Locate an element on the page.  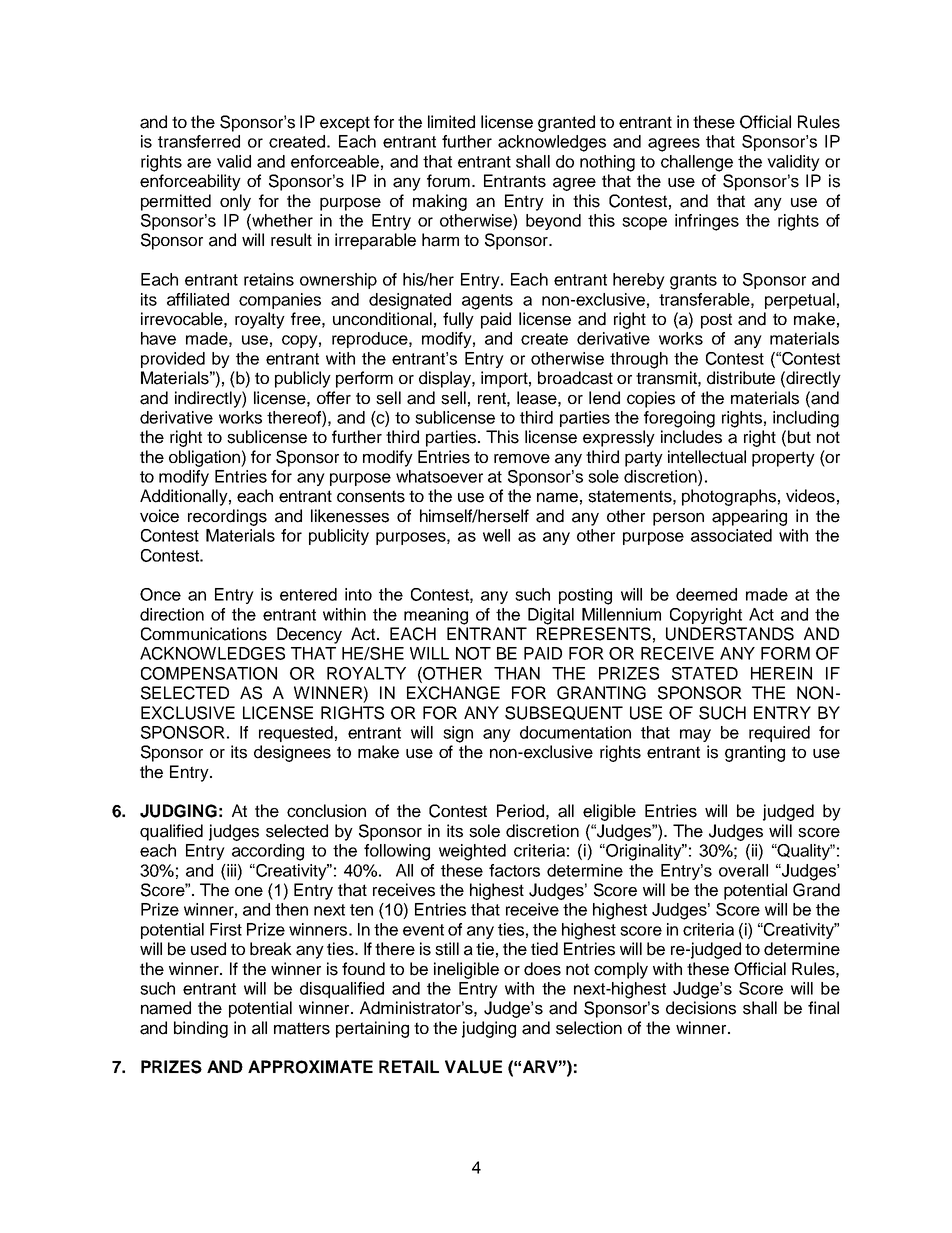
transferred is located at coordinates (199, 141).
